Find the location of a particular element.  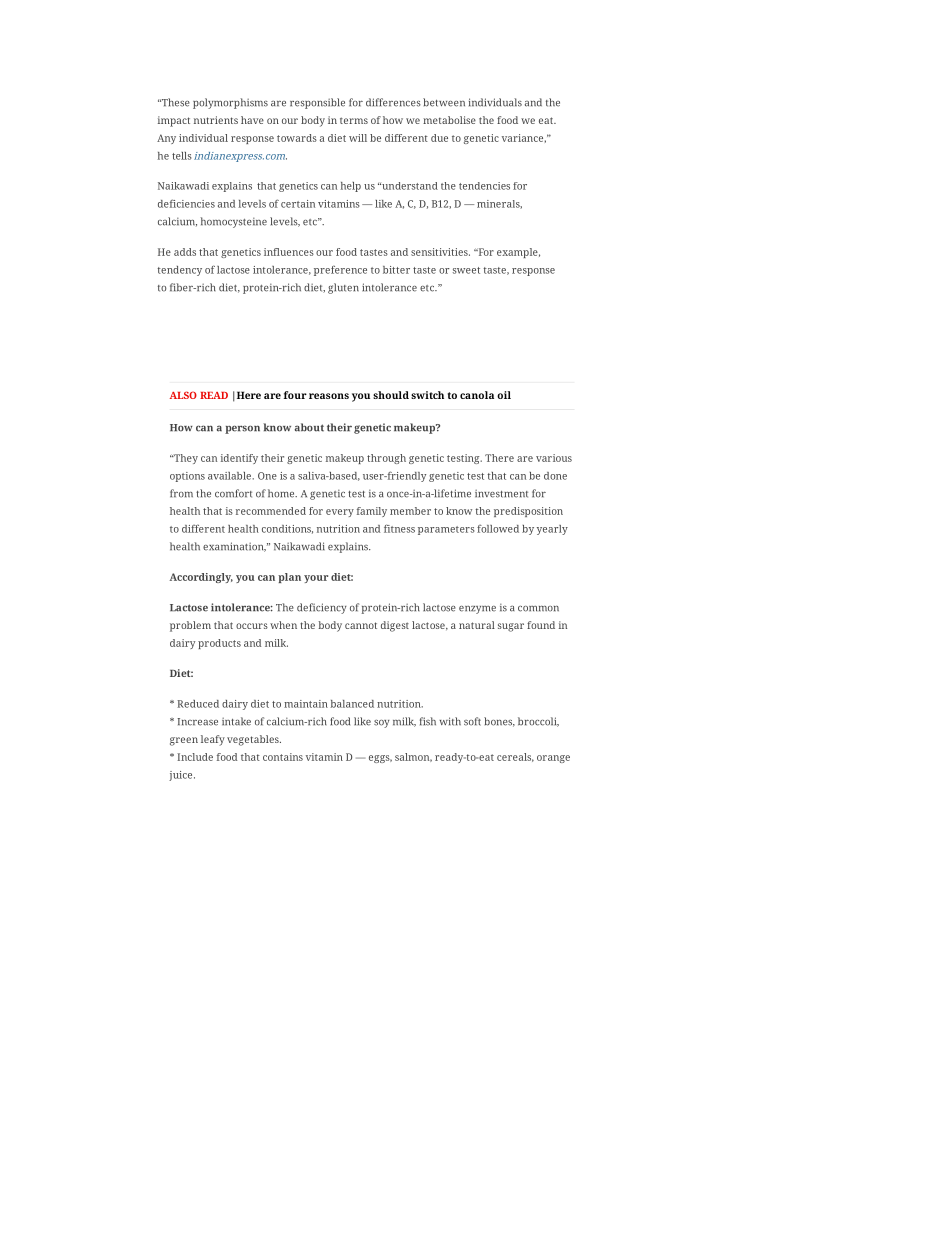

sweet is located at coordinates (466, 270).
